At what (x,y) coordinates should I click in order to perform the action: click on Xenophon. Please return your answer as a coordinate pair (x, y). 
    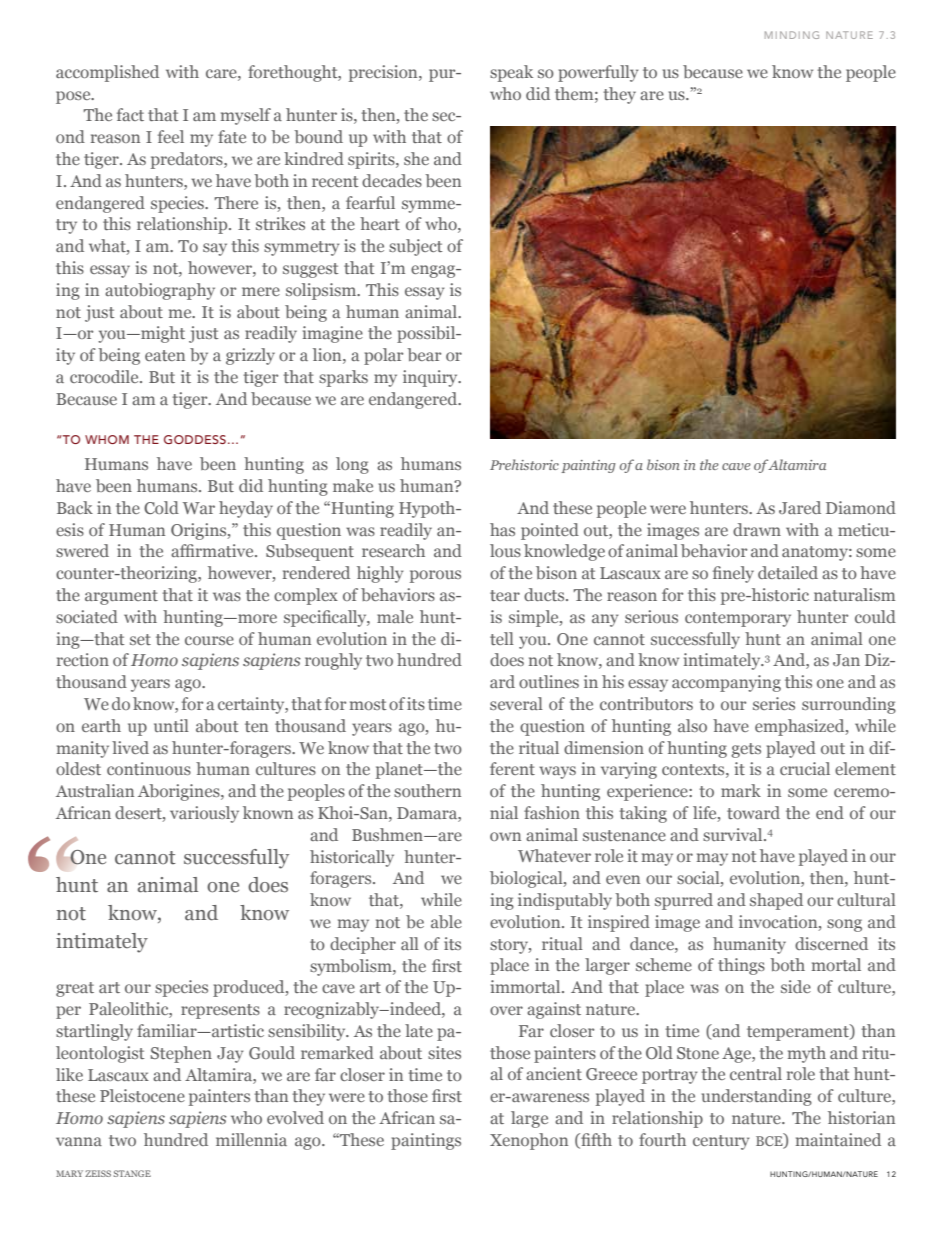
    Looking at the image, I should click on (529, 1141).
